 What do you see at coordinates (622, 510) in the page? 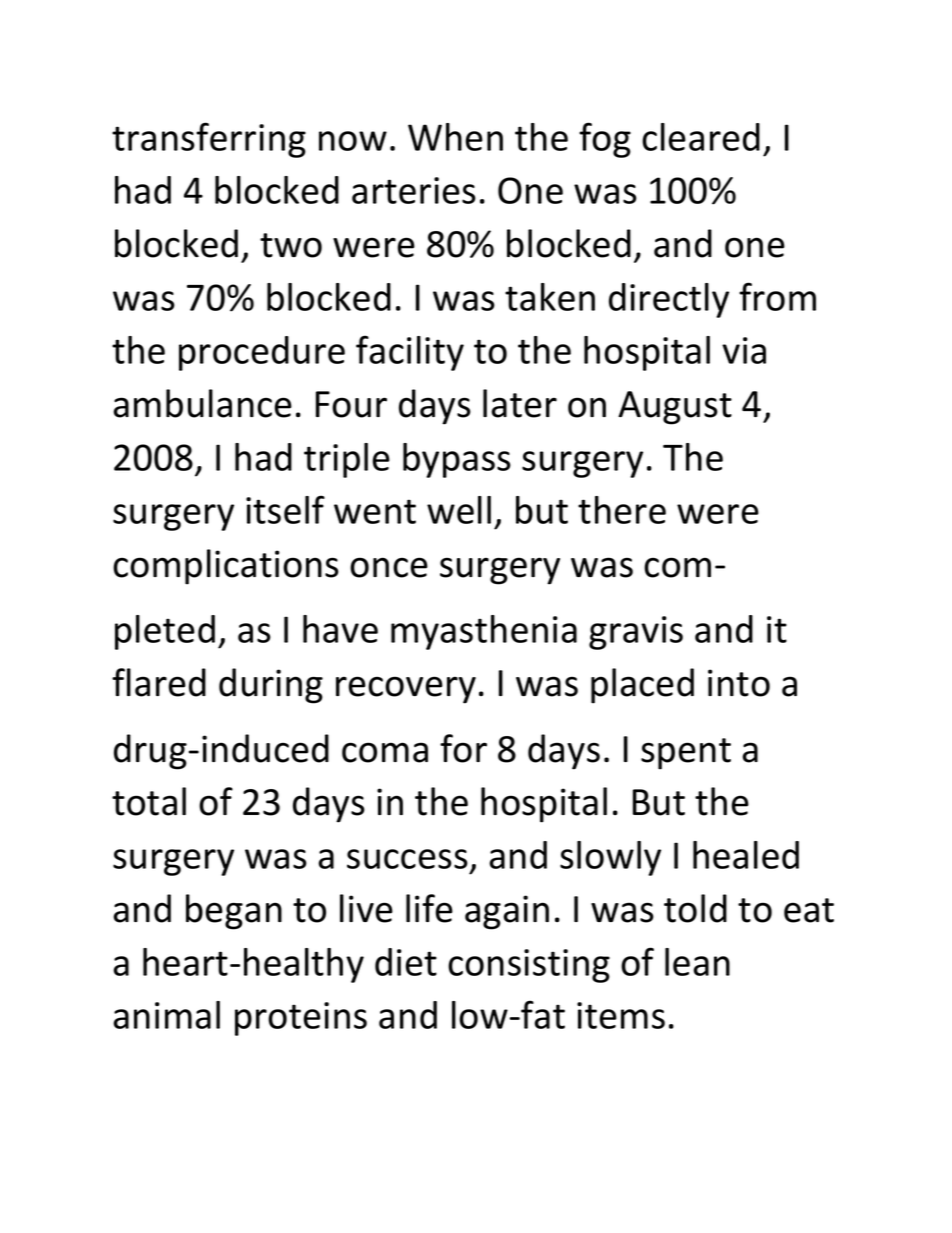
I see `there` at bounding box center [622, 510].
